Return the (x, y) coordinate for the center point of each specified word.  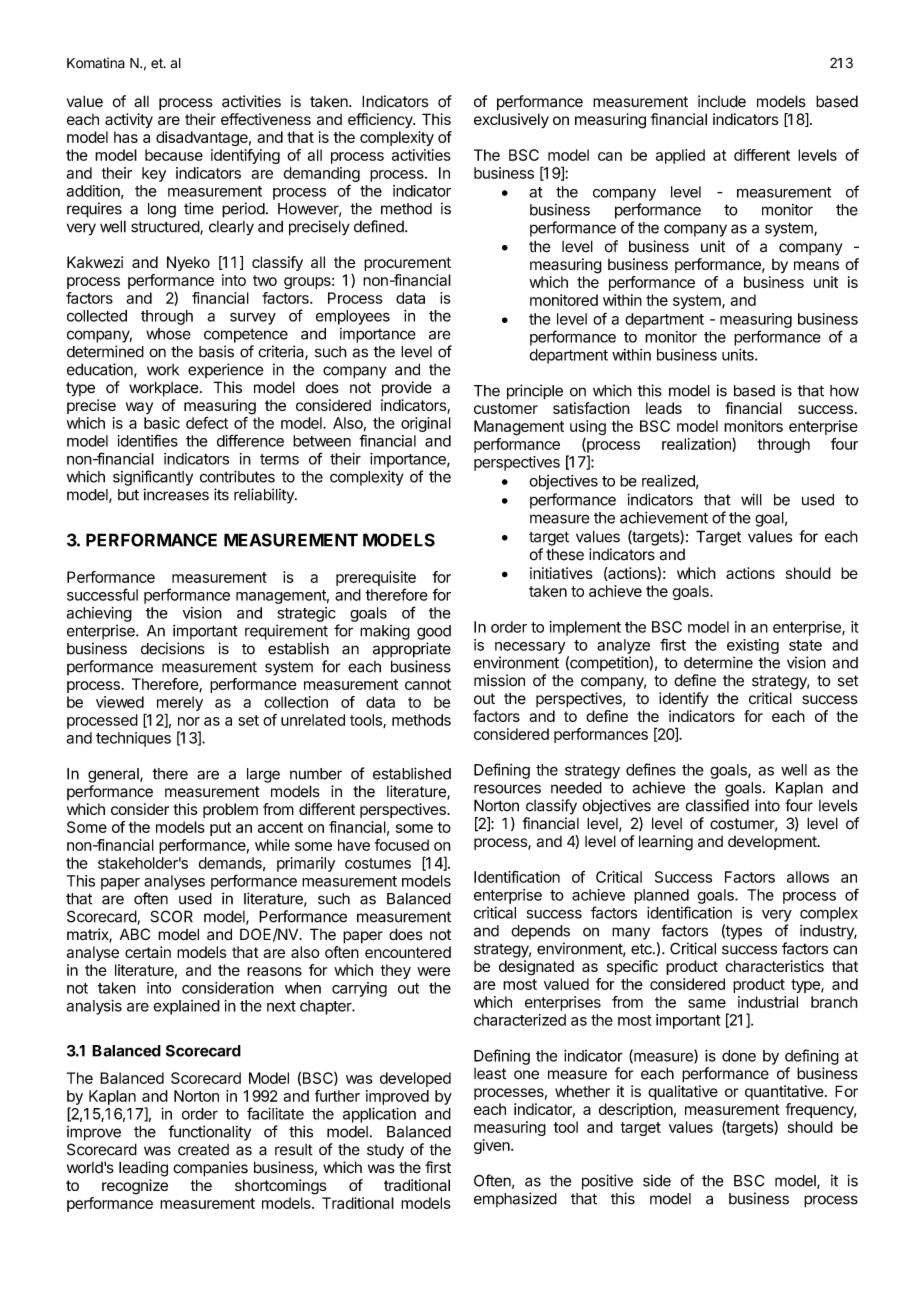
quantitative (784, 1092)
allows (808, 877)
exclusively (511, 121)
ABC (135, 934)
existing (753, 646)
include (722, 101)
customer (506, 408)
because (174, 155)
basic (162, 423)
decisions (173, 648)
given (493, 1146)
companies (210, 1169)
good (434, 632)
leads (664, 408)
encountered (408, 952)
